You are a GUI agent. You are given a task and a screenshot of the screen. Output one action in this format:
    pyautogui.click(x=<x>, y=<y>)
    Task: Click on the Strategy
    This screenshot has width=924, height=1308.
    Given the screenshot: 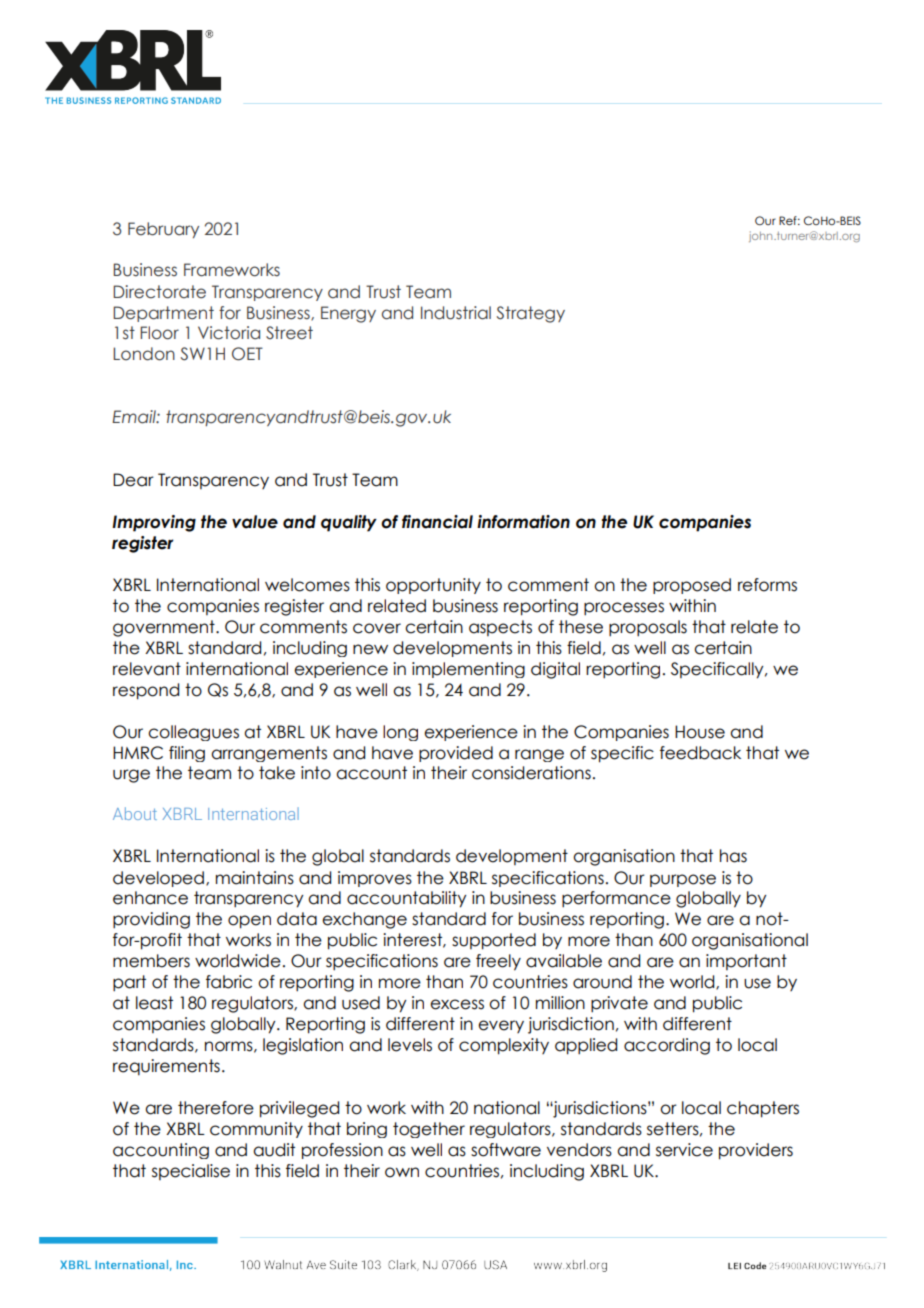 What is the action you would take?
    pyautogui.click(x=531, y=314)
